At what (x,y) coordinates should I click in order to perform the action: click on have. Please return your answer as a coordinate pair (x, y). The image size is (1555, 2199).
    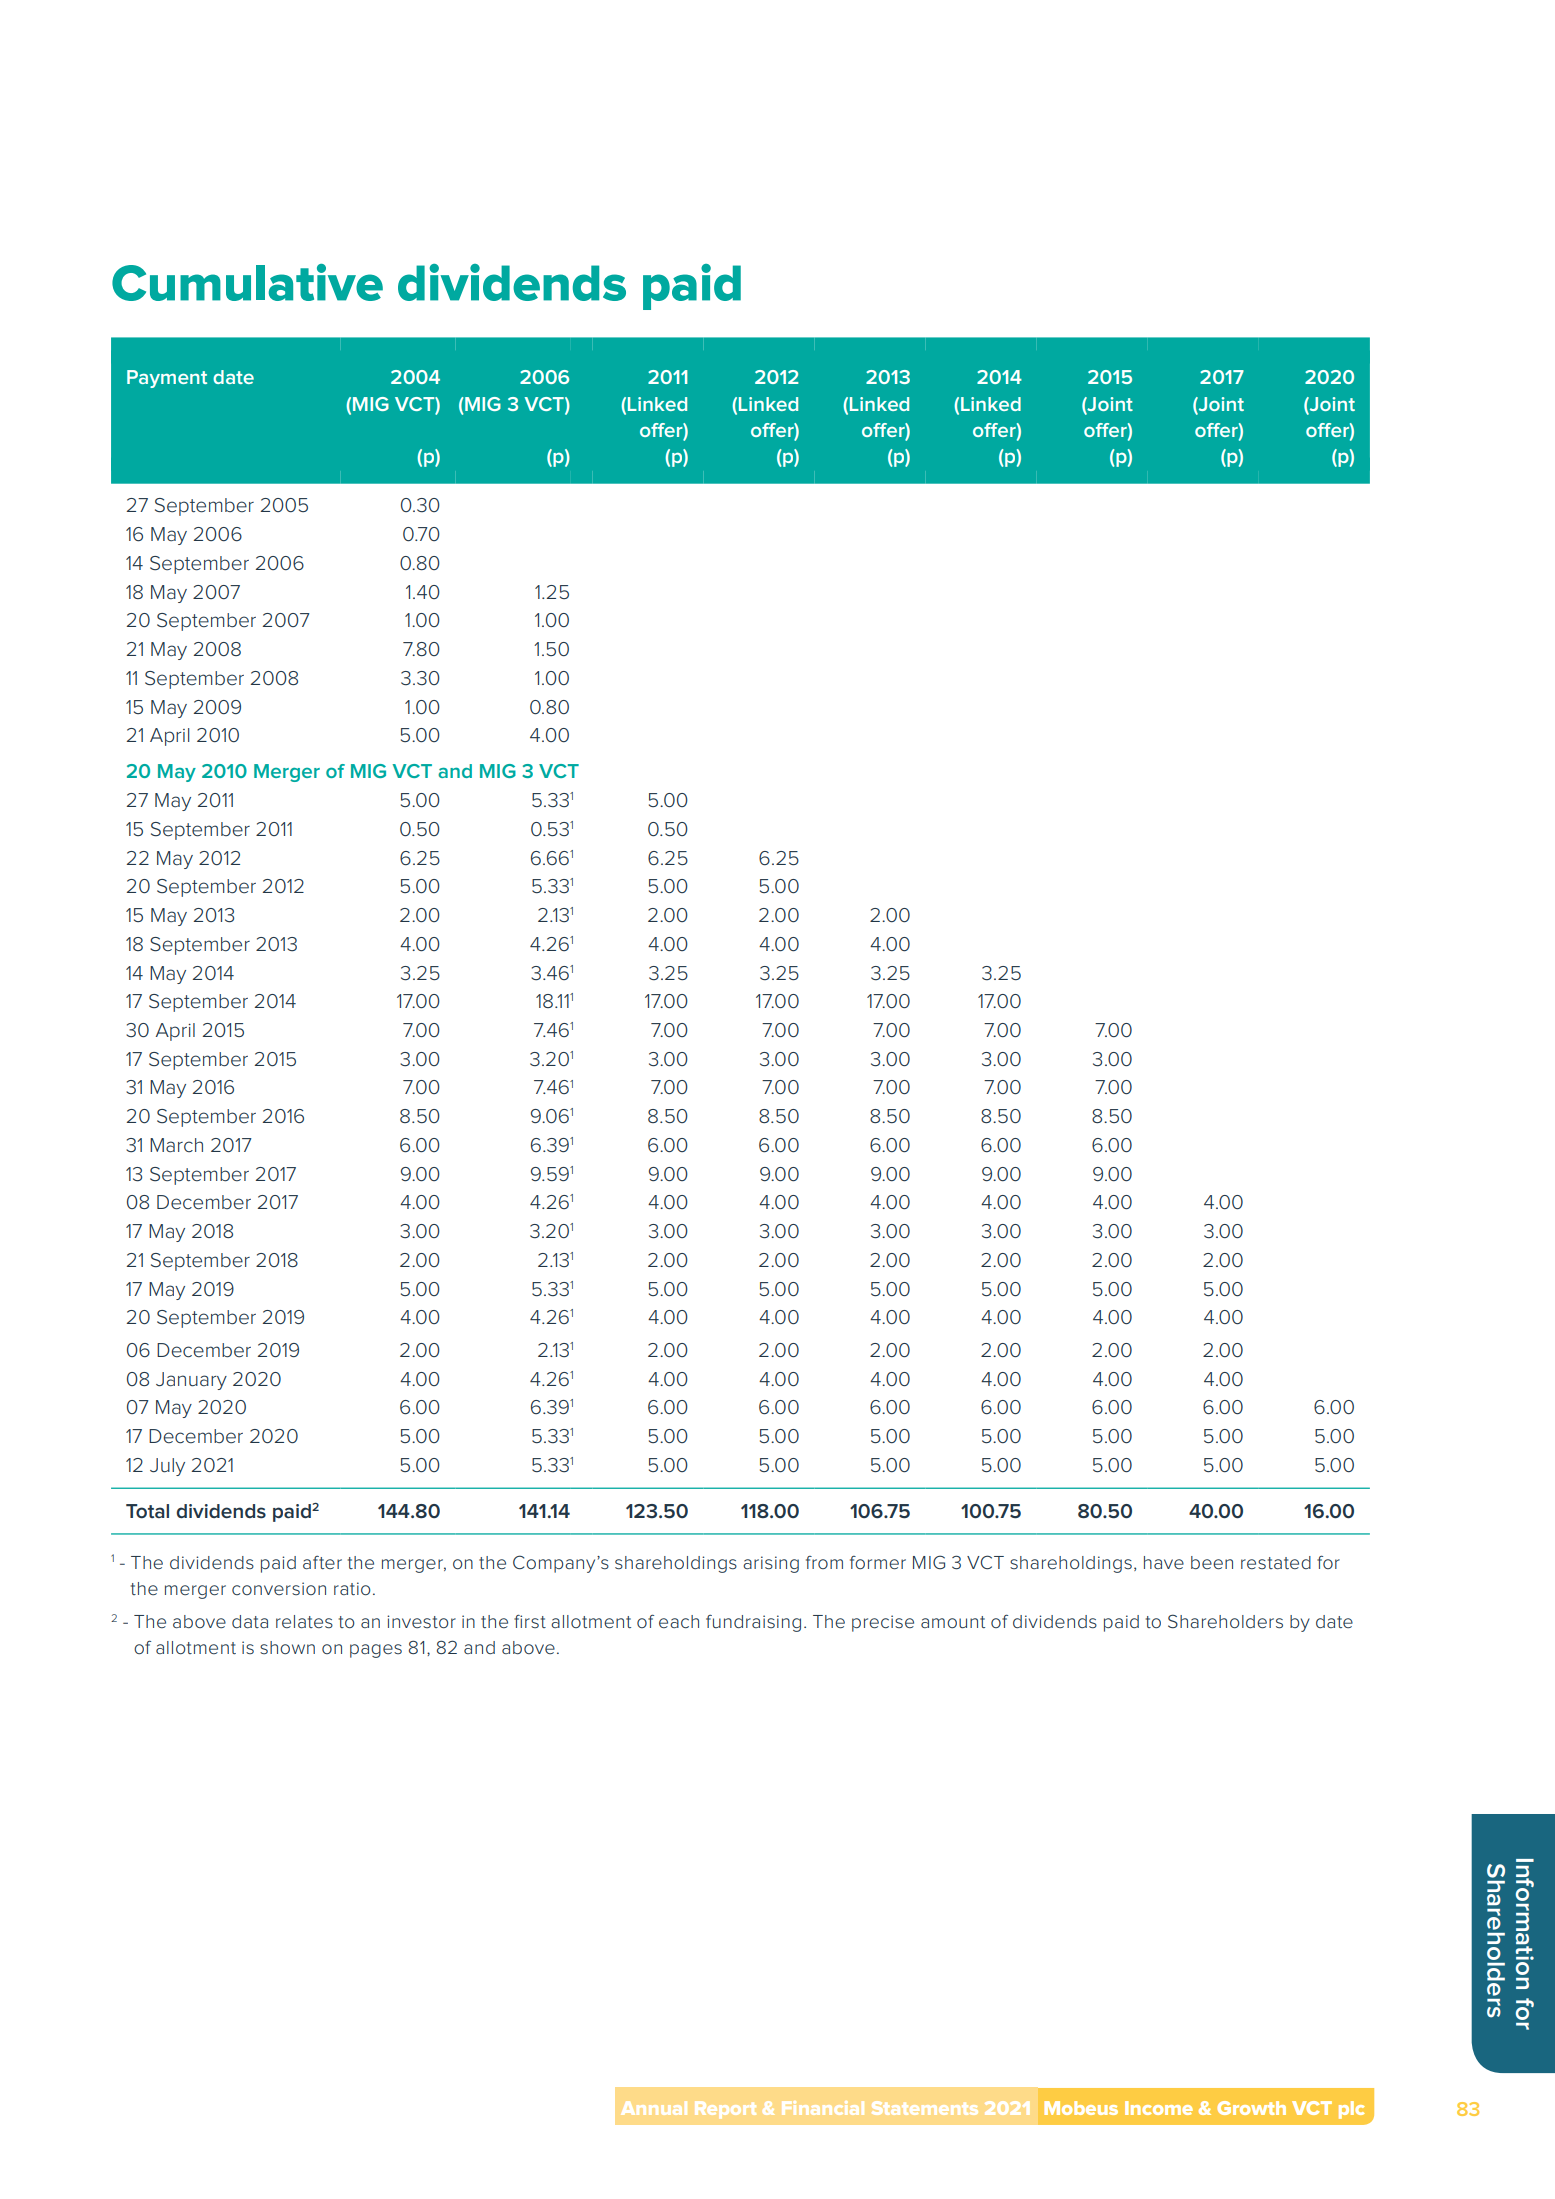
    Looking at the image, I should click on (1164, 1562).
